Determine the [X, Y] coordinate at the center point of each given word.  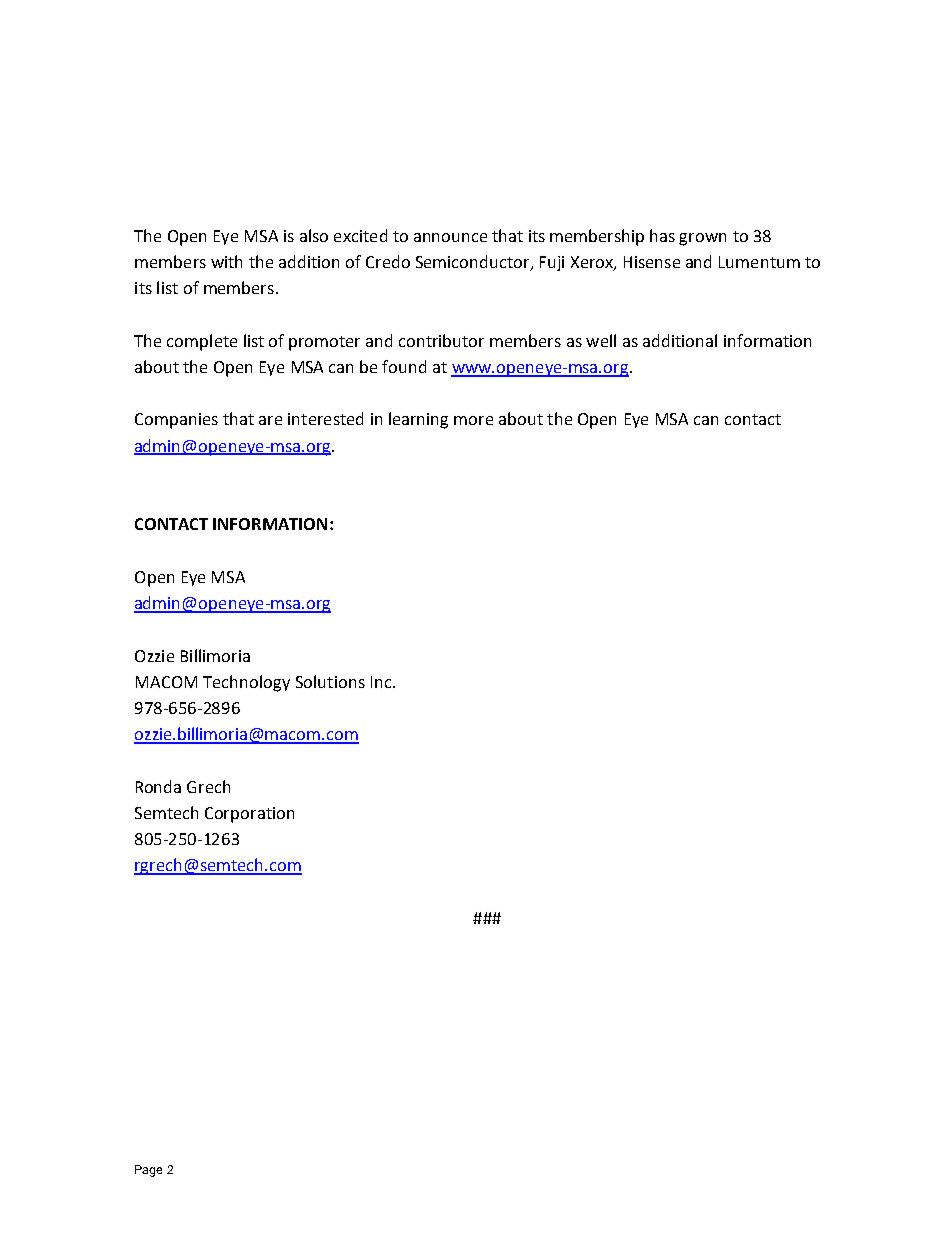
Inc [381, 682]
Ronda [158, 786]
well [601, 340]
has [662, 235]
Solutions [330, 681]
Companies [176, 421]
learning [418, 420]
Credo [388, 261]
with [226, 261]
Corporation [249, 815]
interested [325, 418]
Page [148, 1171]
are [270, 420]
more [473, 420]
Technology [246, 683]
